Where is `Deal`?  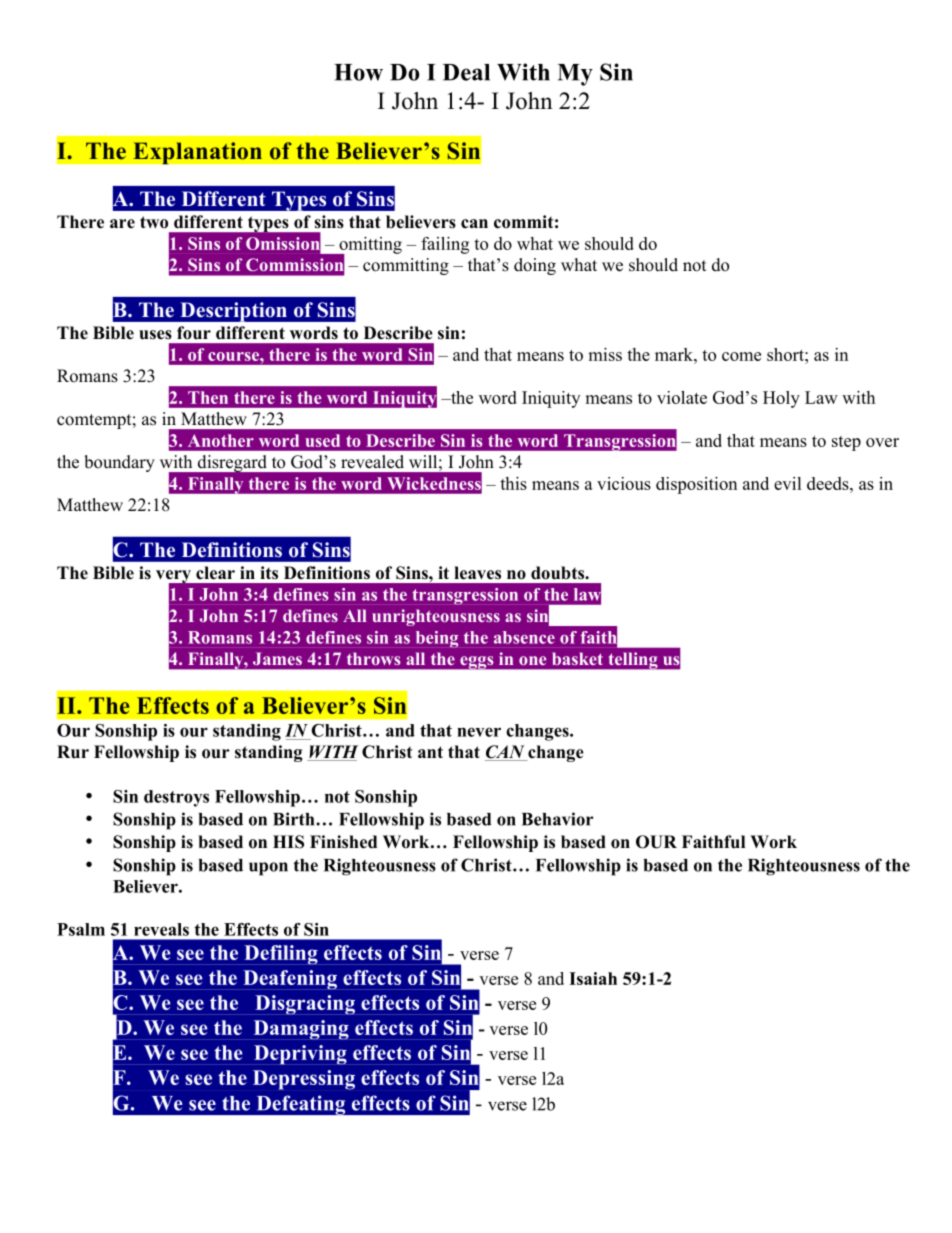
Deal is located at coordinates (466, 72).
